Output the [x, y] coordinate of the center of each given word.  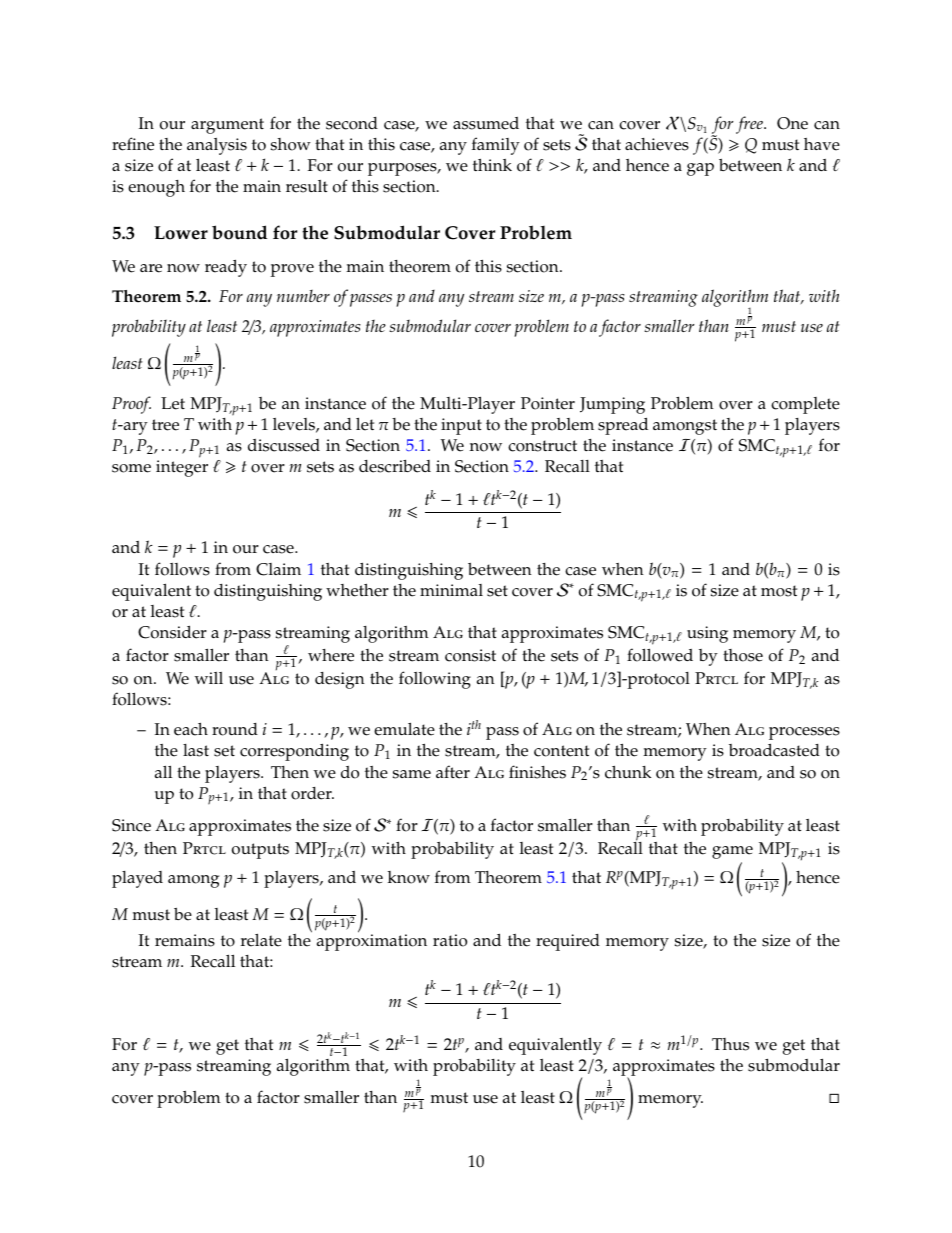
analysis [217, 146]
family [496, 146]
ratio [450, 940]
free [750, 125]
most [779, 591]
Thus [730, 1044]
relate [261, 940]
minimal [451, 590]
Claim [278, 569]
